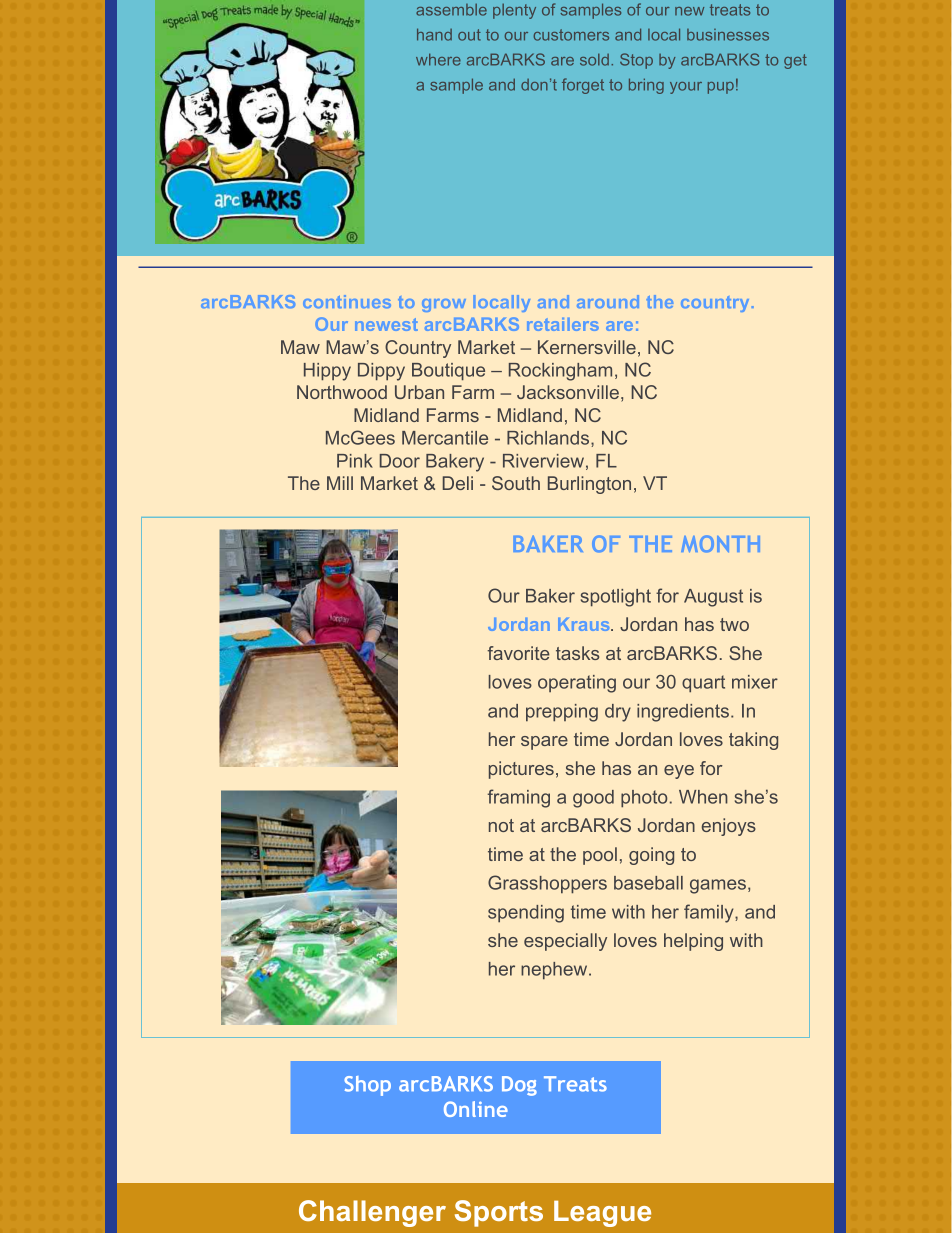  I want to click on Challenger, so click(372, 1213).
